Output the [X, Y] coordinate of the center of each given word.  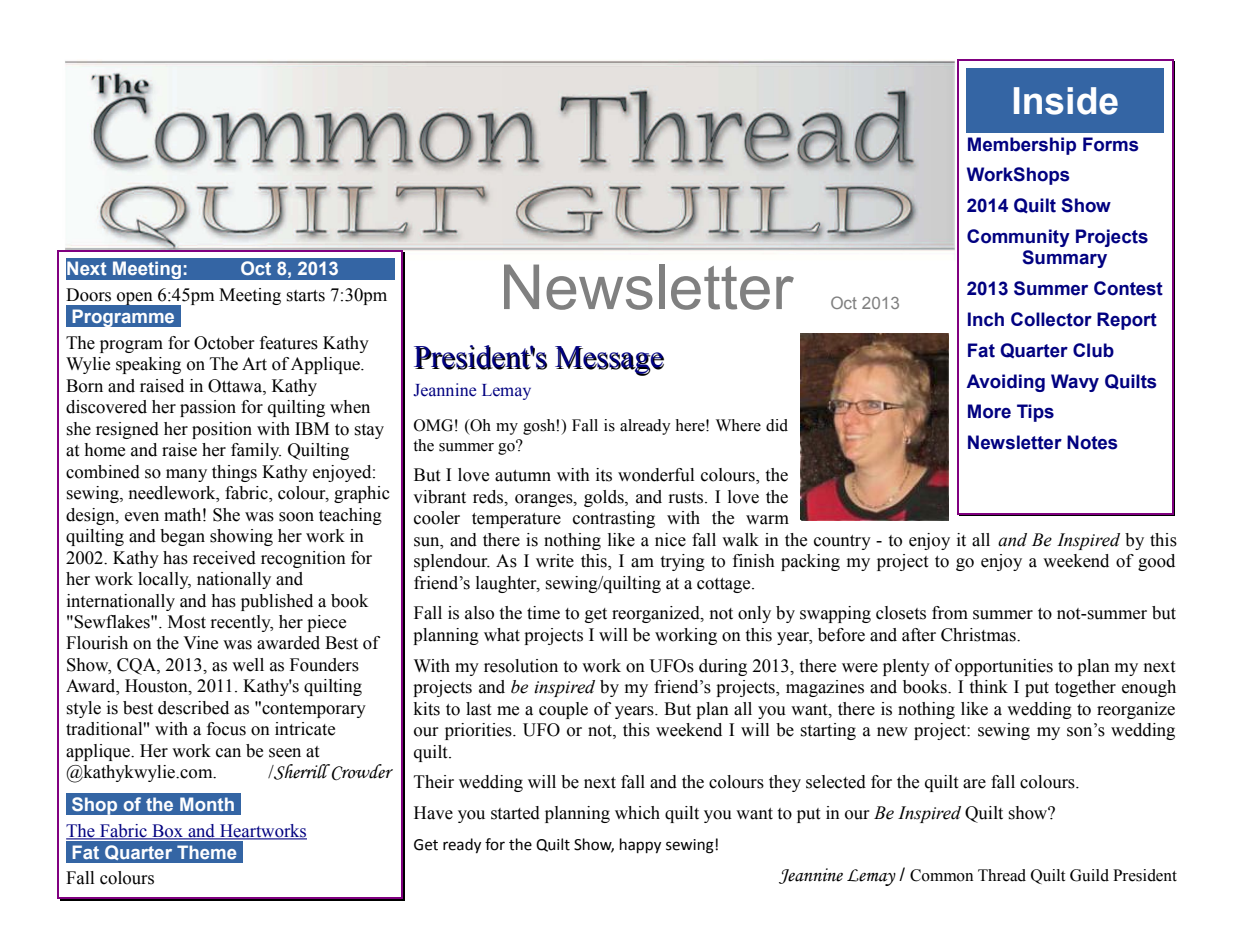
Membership [1022, 146]
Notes [1092, 442]
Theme [207, 852]
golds [605, 498]
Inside [1066, 101]
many [186, 475]
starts [305, 296]
